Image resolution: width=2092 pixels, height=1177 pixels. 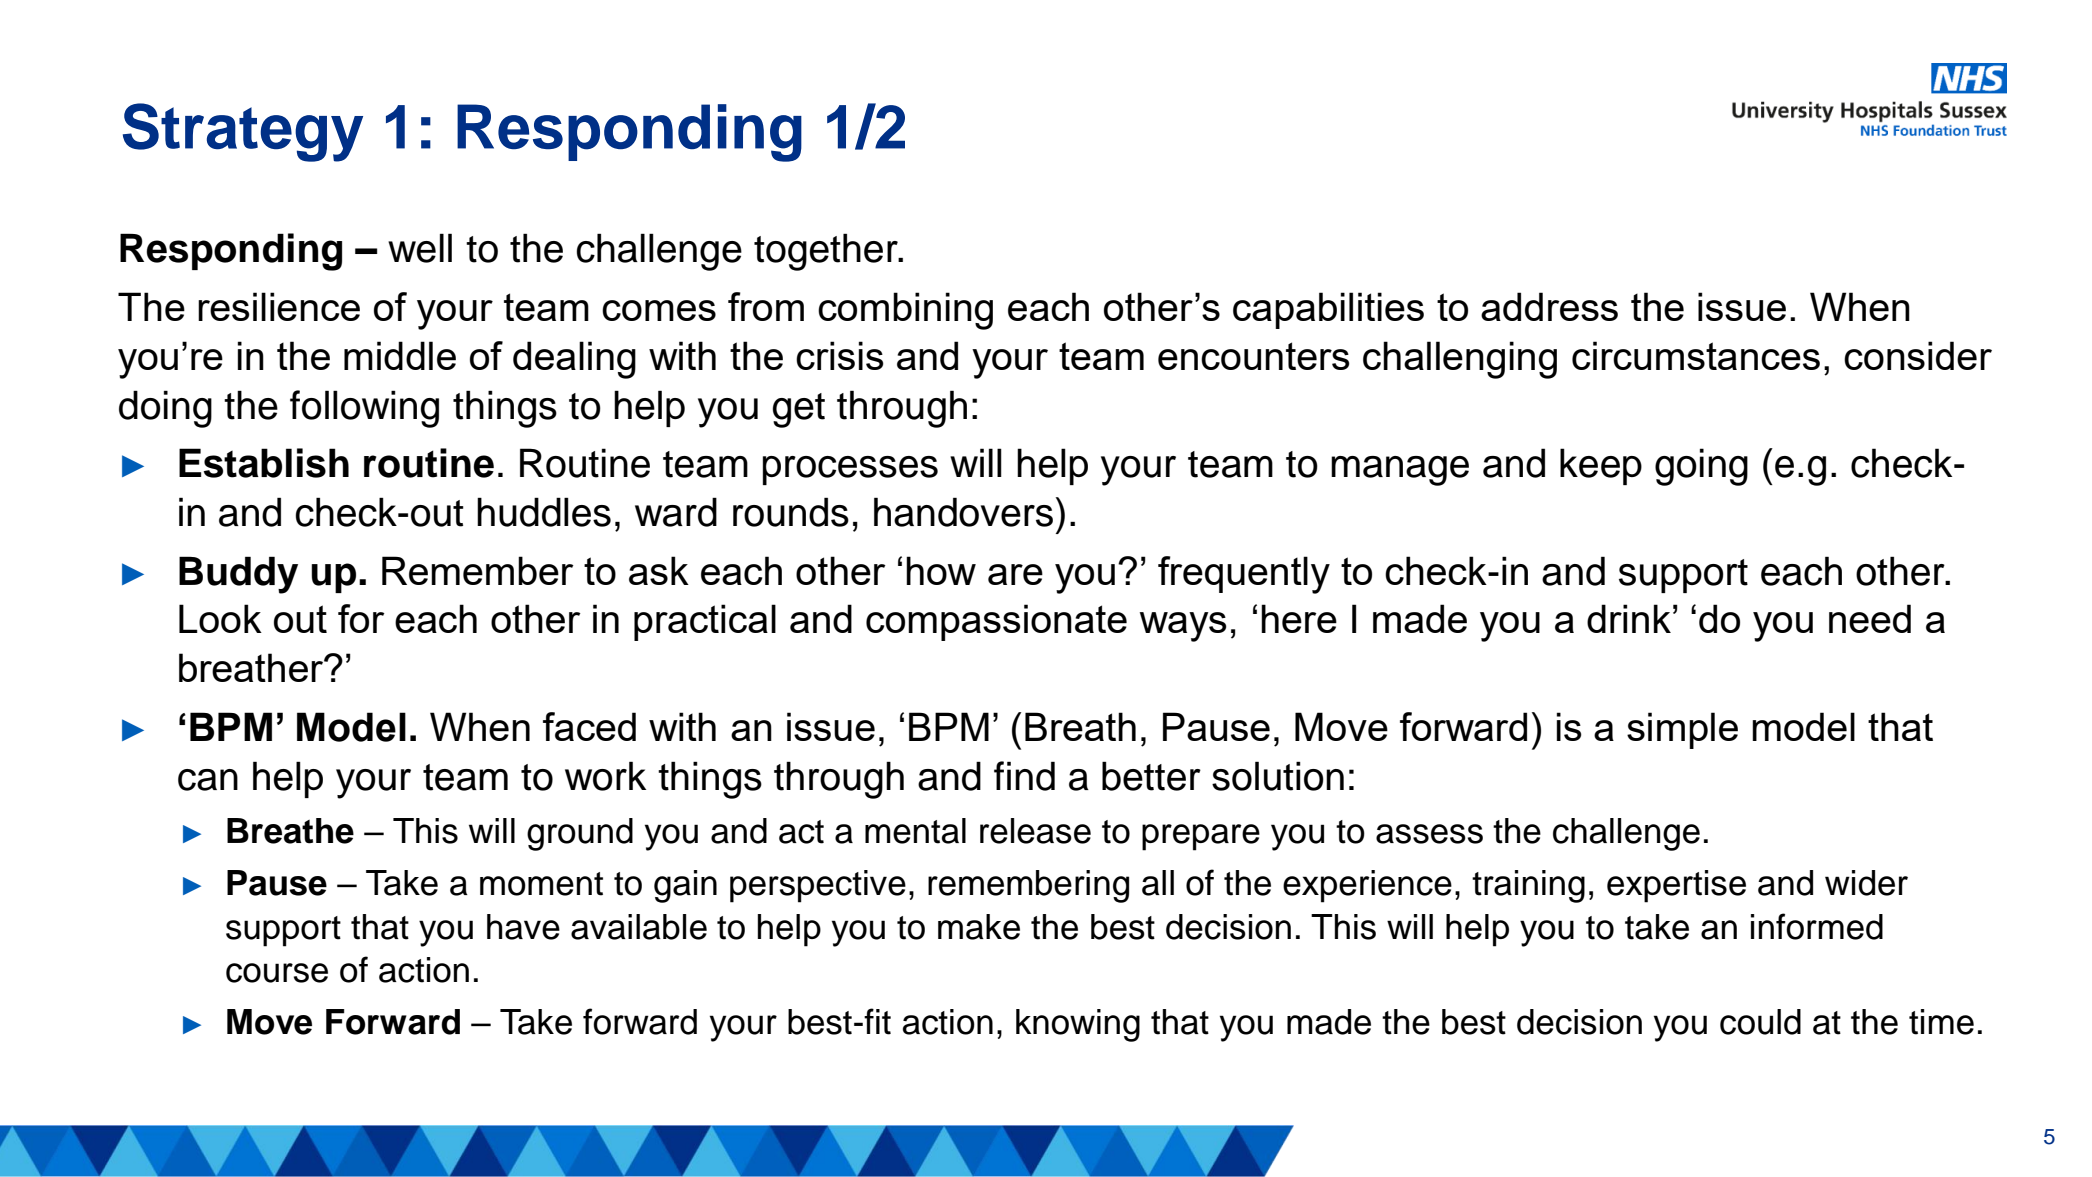 I want to click on course, so click(x=277, y=973).
